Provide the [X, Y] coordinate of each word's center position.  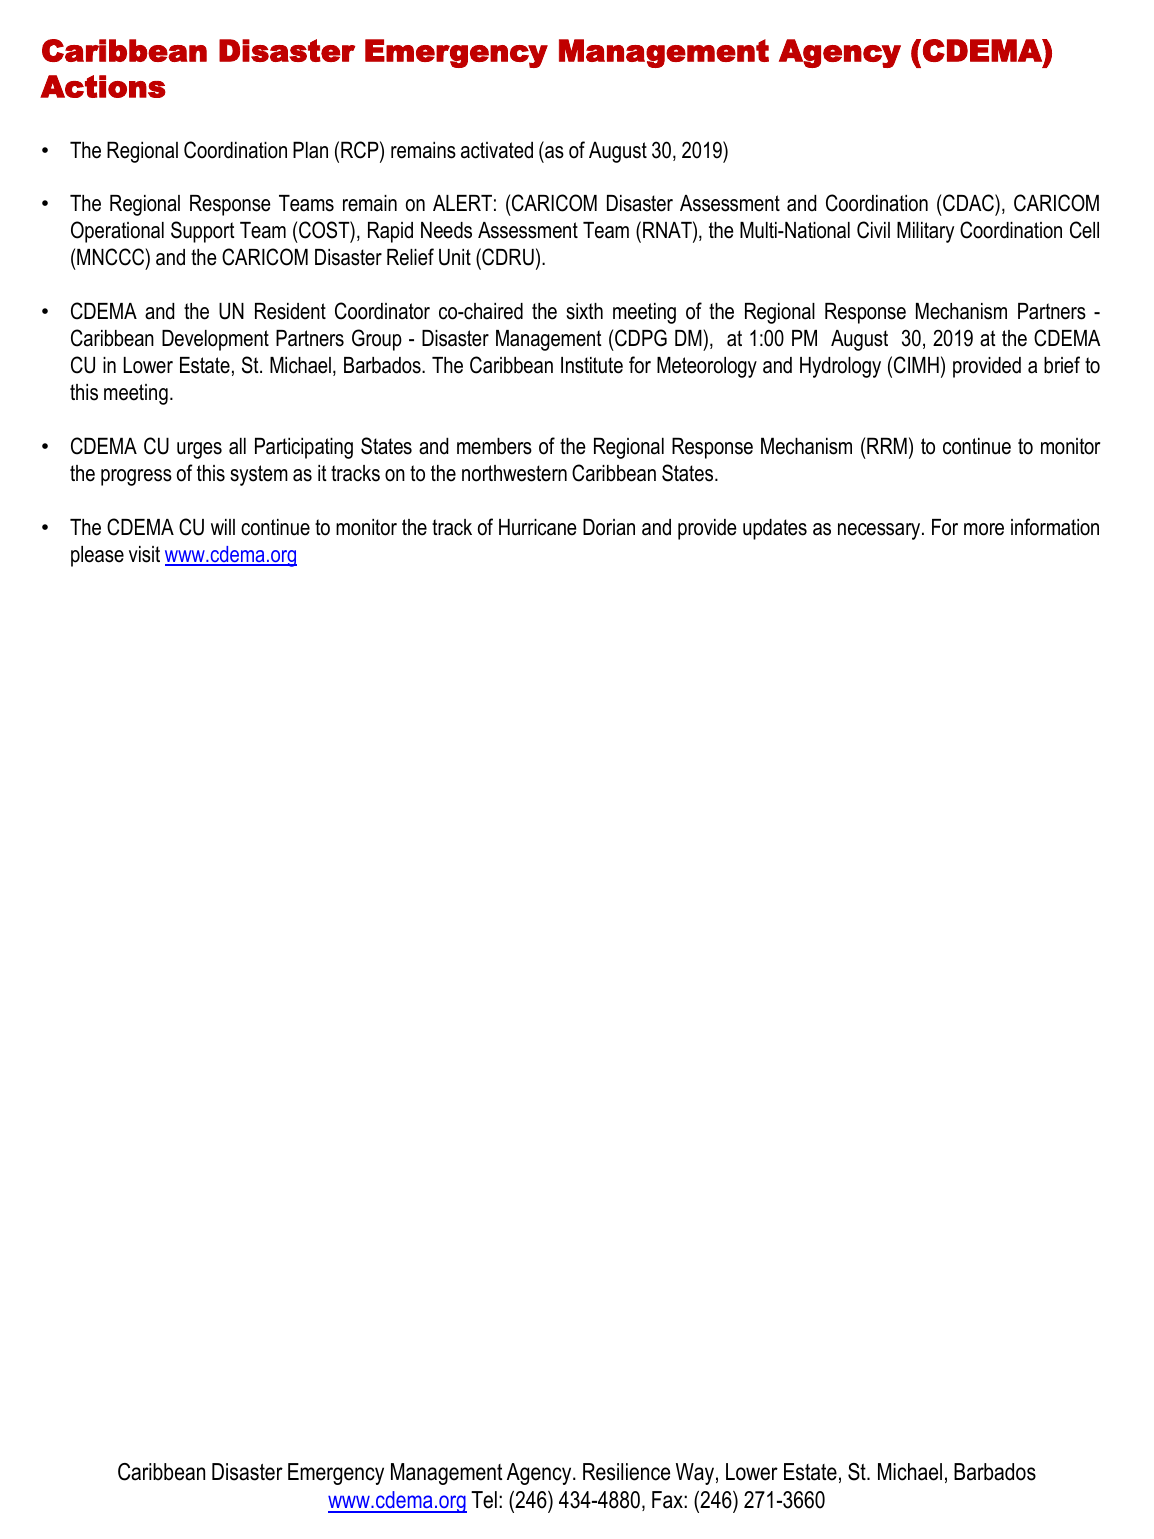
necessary [880, 531]
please [97, 556]
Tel [484, 1500]
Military [925, 232]
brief [1062, 365]
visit [144, 554]
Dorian [609, 527]
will [223, 527]
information [1055, 527]
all [237, 446]
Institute [592, 365]
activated [497, 150]
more [984, 529]
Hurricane [538, 527]
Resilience [626, 1472]
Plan [310, 150]
